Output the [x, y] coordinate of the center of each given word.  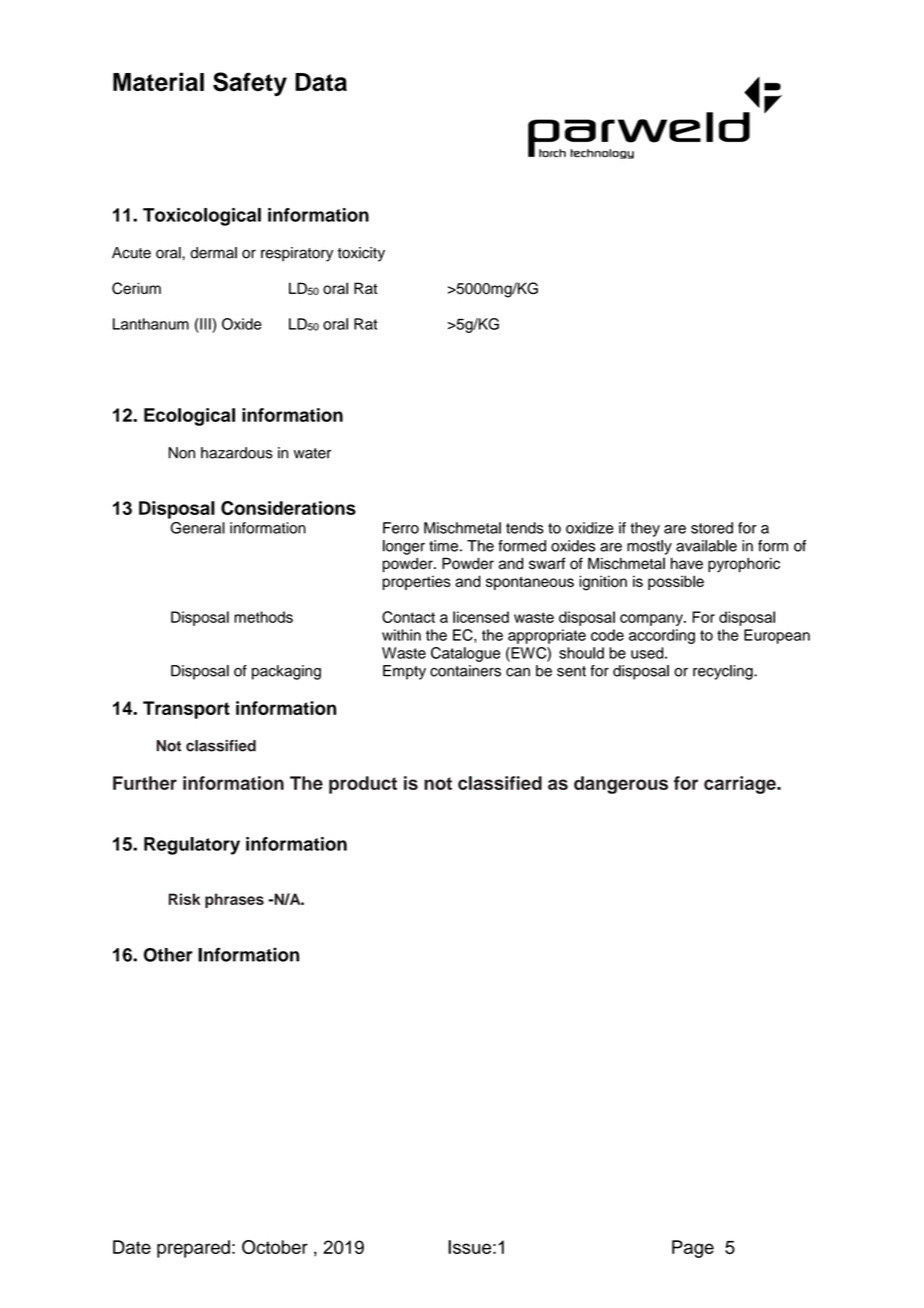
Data [321, 82]
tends [525, 528]
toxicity [361, 254]
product [363, 785]
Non [182, 453]
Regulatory [192, 846]
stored [712, 528]
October [275, 1247]
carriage [741, 785]
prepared [193, 1249]
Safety [250, 84]
